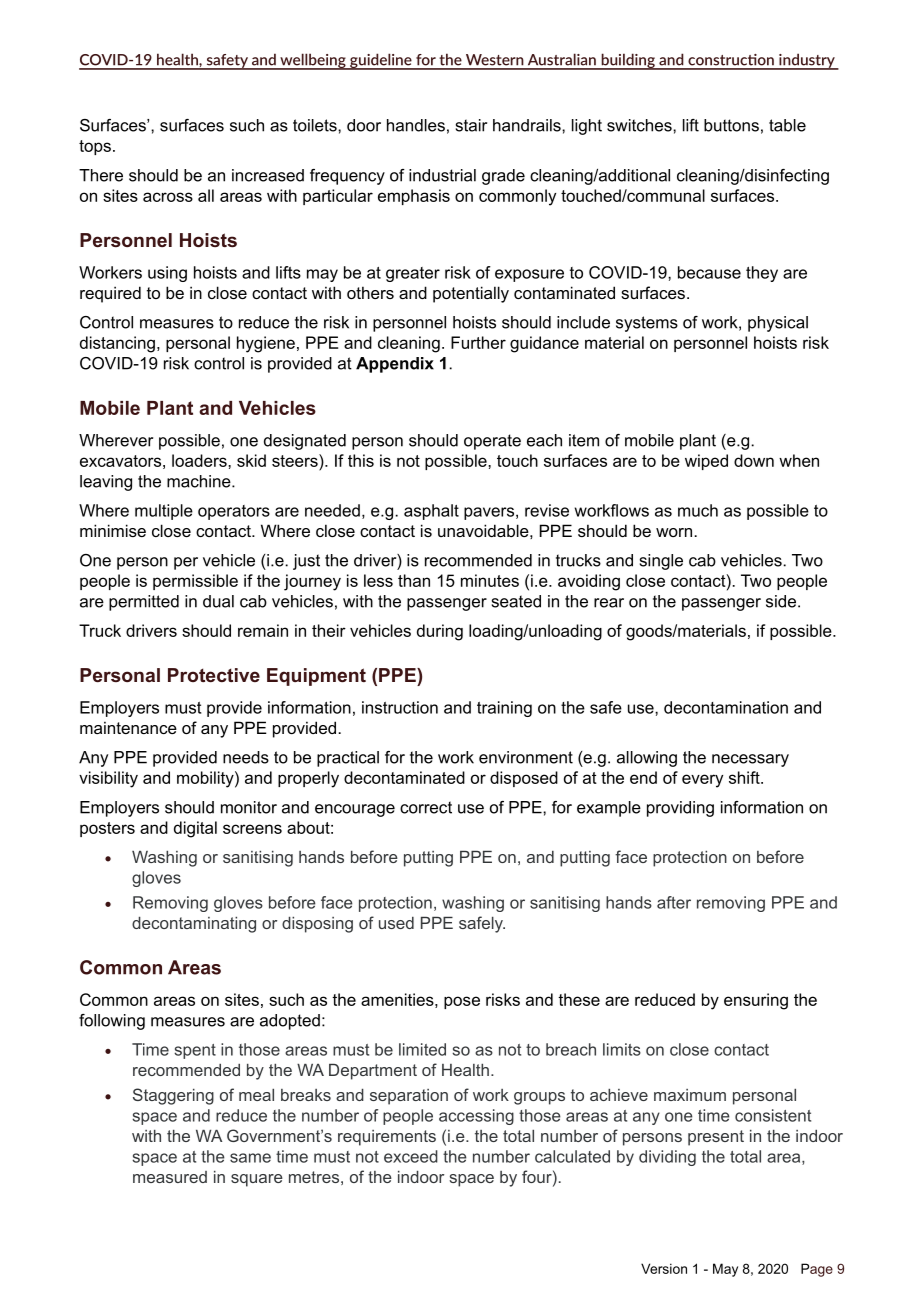  What do you see at coordinates (200, 481) in the page?
I see `machine` at bounding box center [200, 481].
